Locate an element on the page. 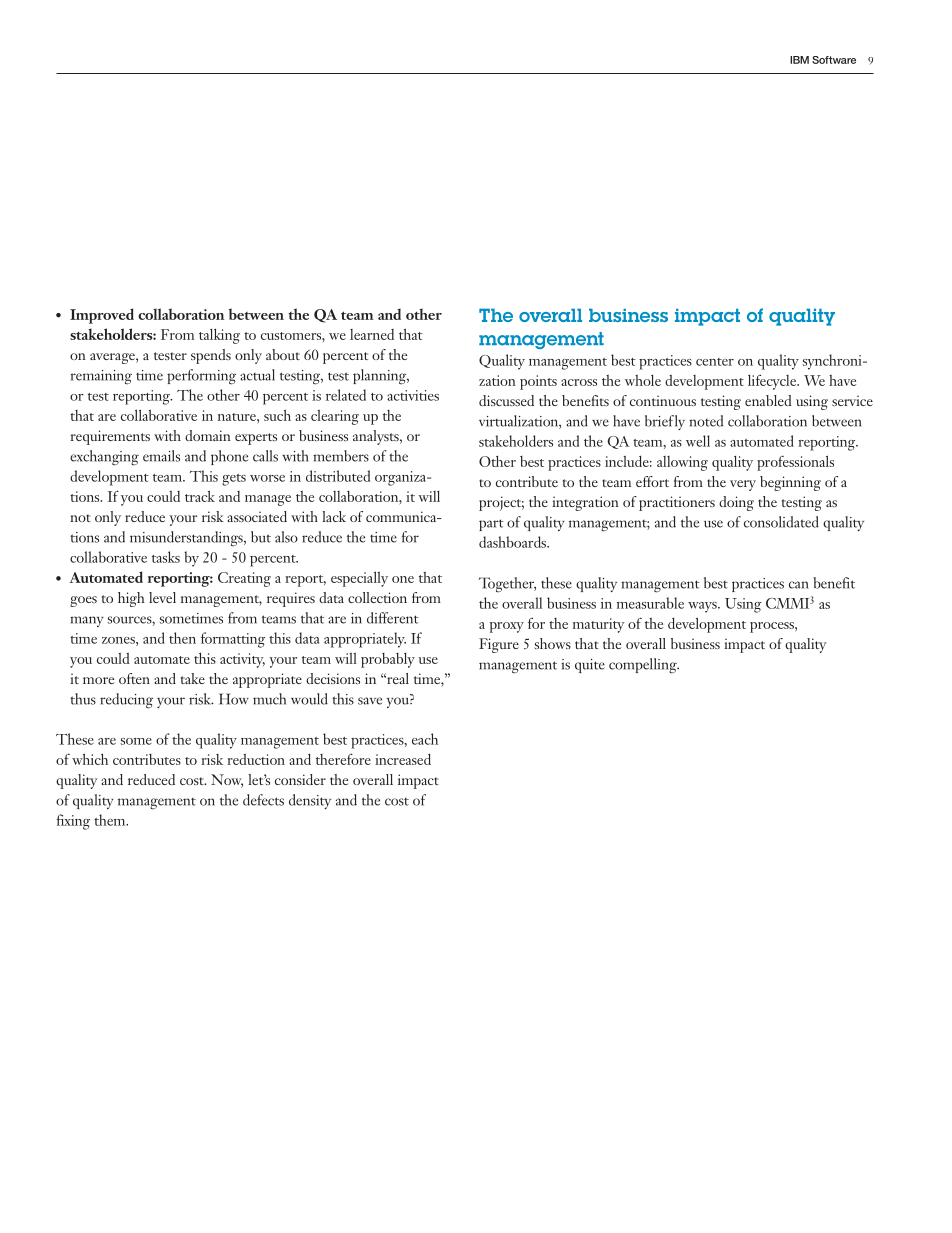 This image has height=1233, width=952. increased is located at coordinates (403, 759).
